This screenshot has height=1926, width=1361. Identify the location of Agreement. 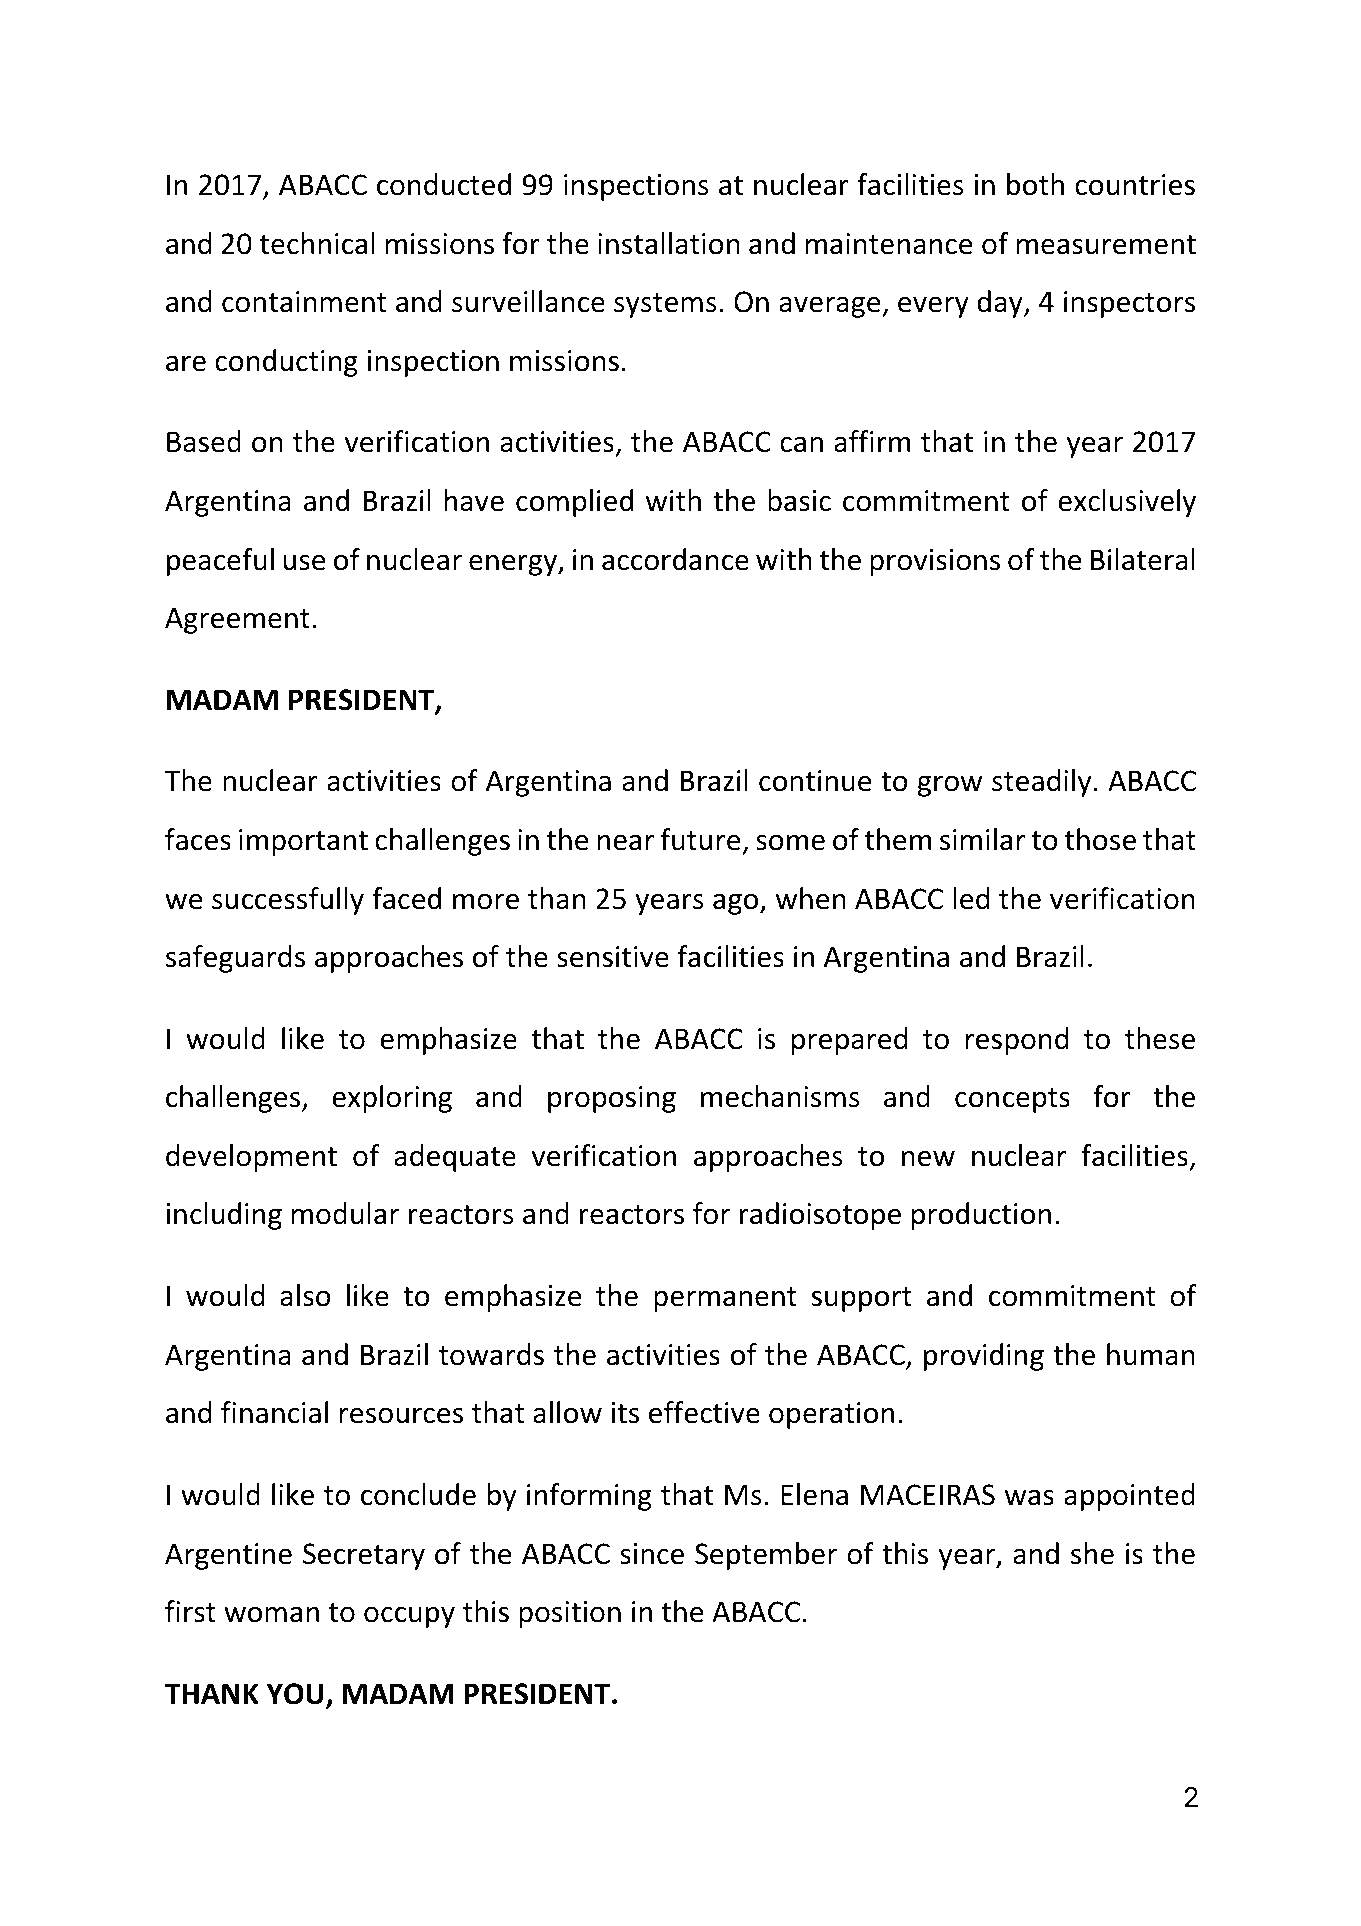
(237, 620).
